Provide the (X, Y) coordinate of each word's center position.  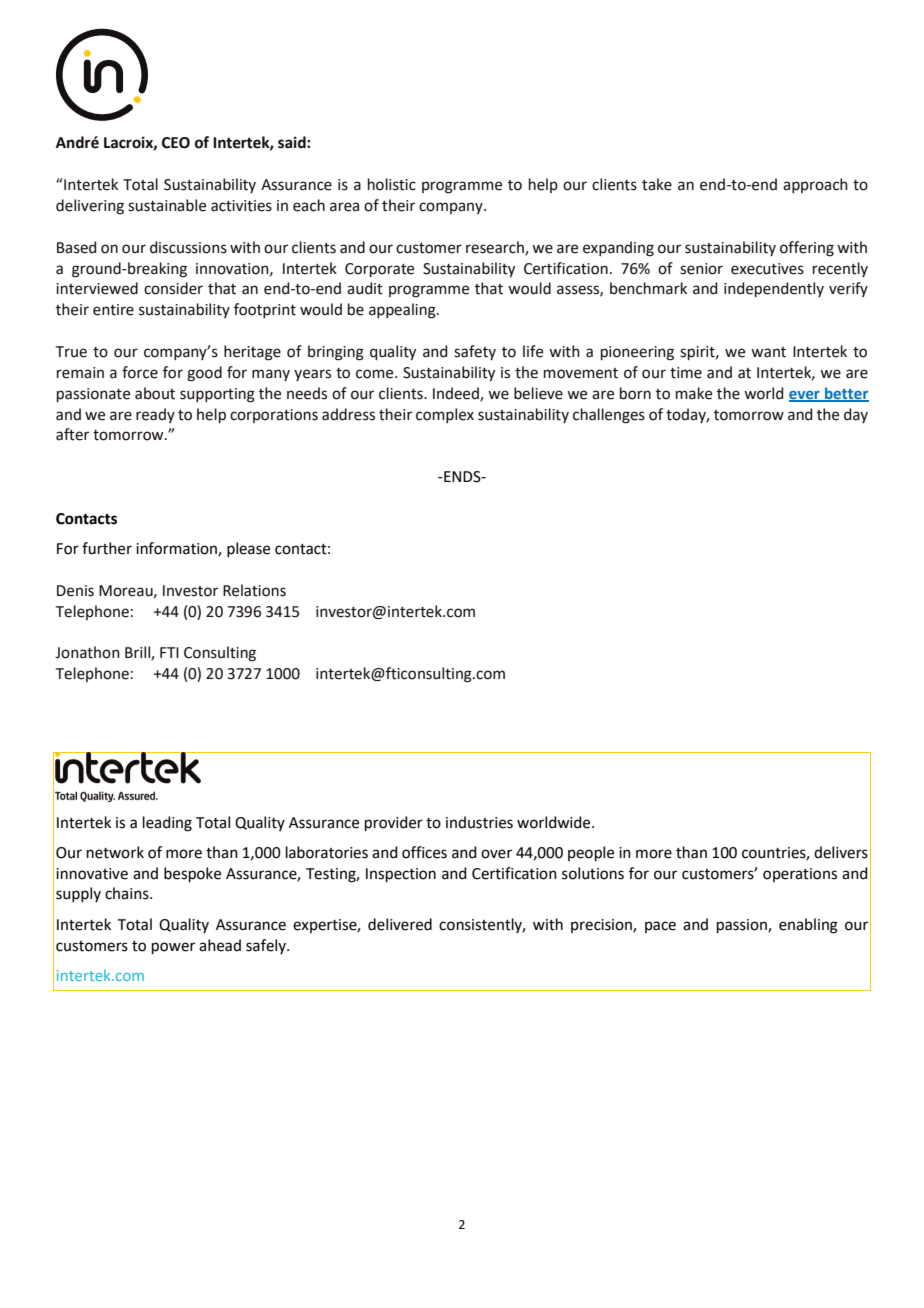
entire (113, 310)
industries (479, 822)
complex (445, 415)
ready (155, 415)
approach (815, 185)
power (173, 948)
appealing (403, 311)
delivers (841, 852)
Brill (138, 653)
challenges (609, 416)
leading (167, 824)
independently (774, 289)
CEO (176, 143)
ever (805, 396)
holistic (392, 184)
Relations (254, 590)
